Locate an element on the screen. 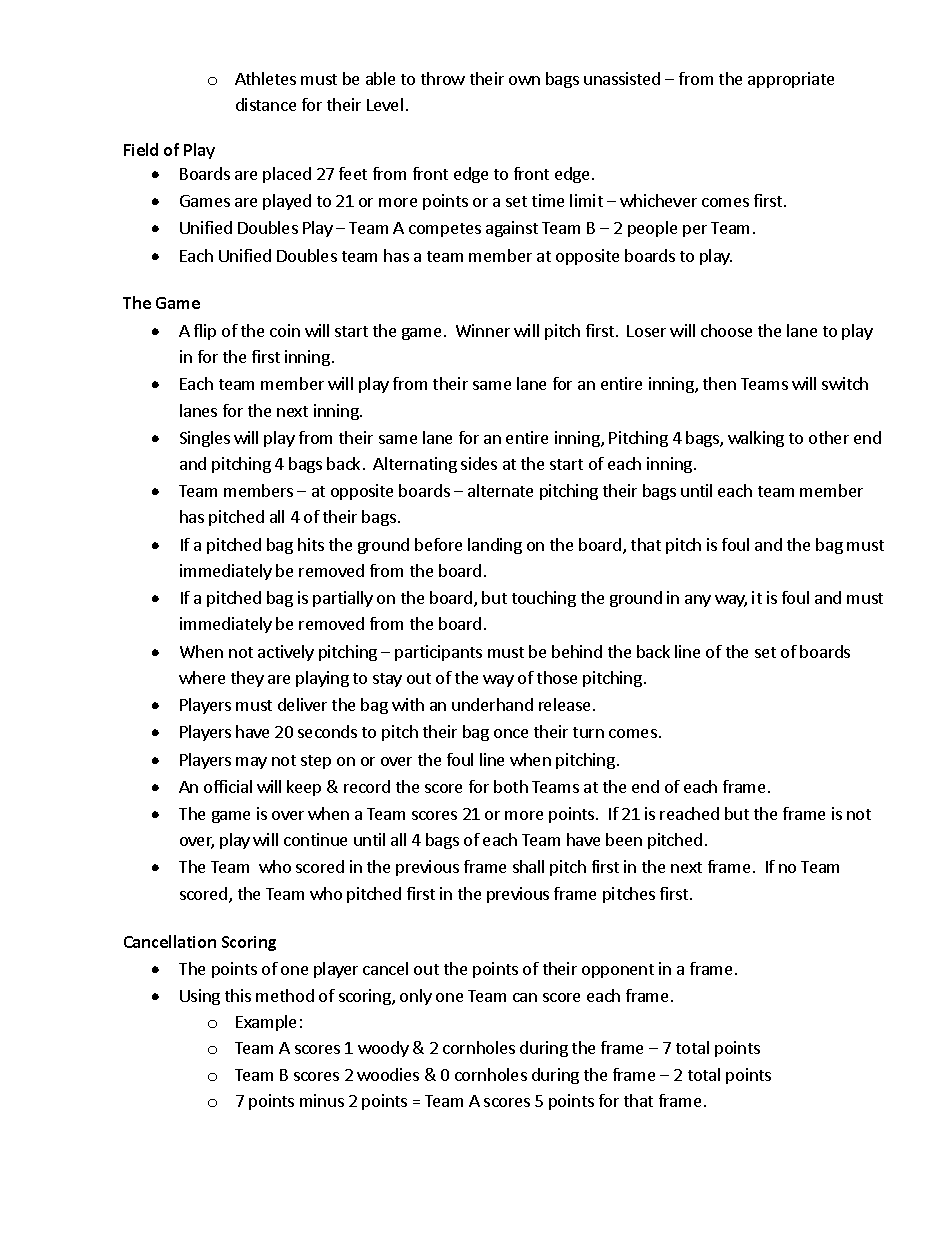 This screenshot has height=1233, width=952. any is located at coordinates (698, 601).
